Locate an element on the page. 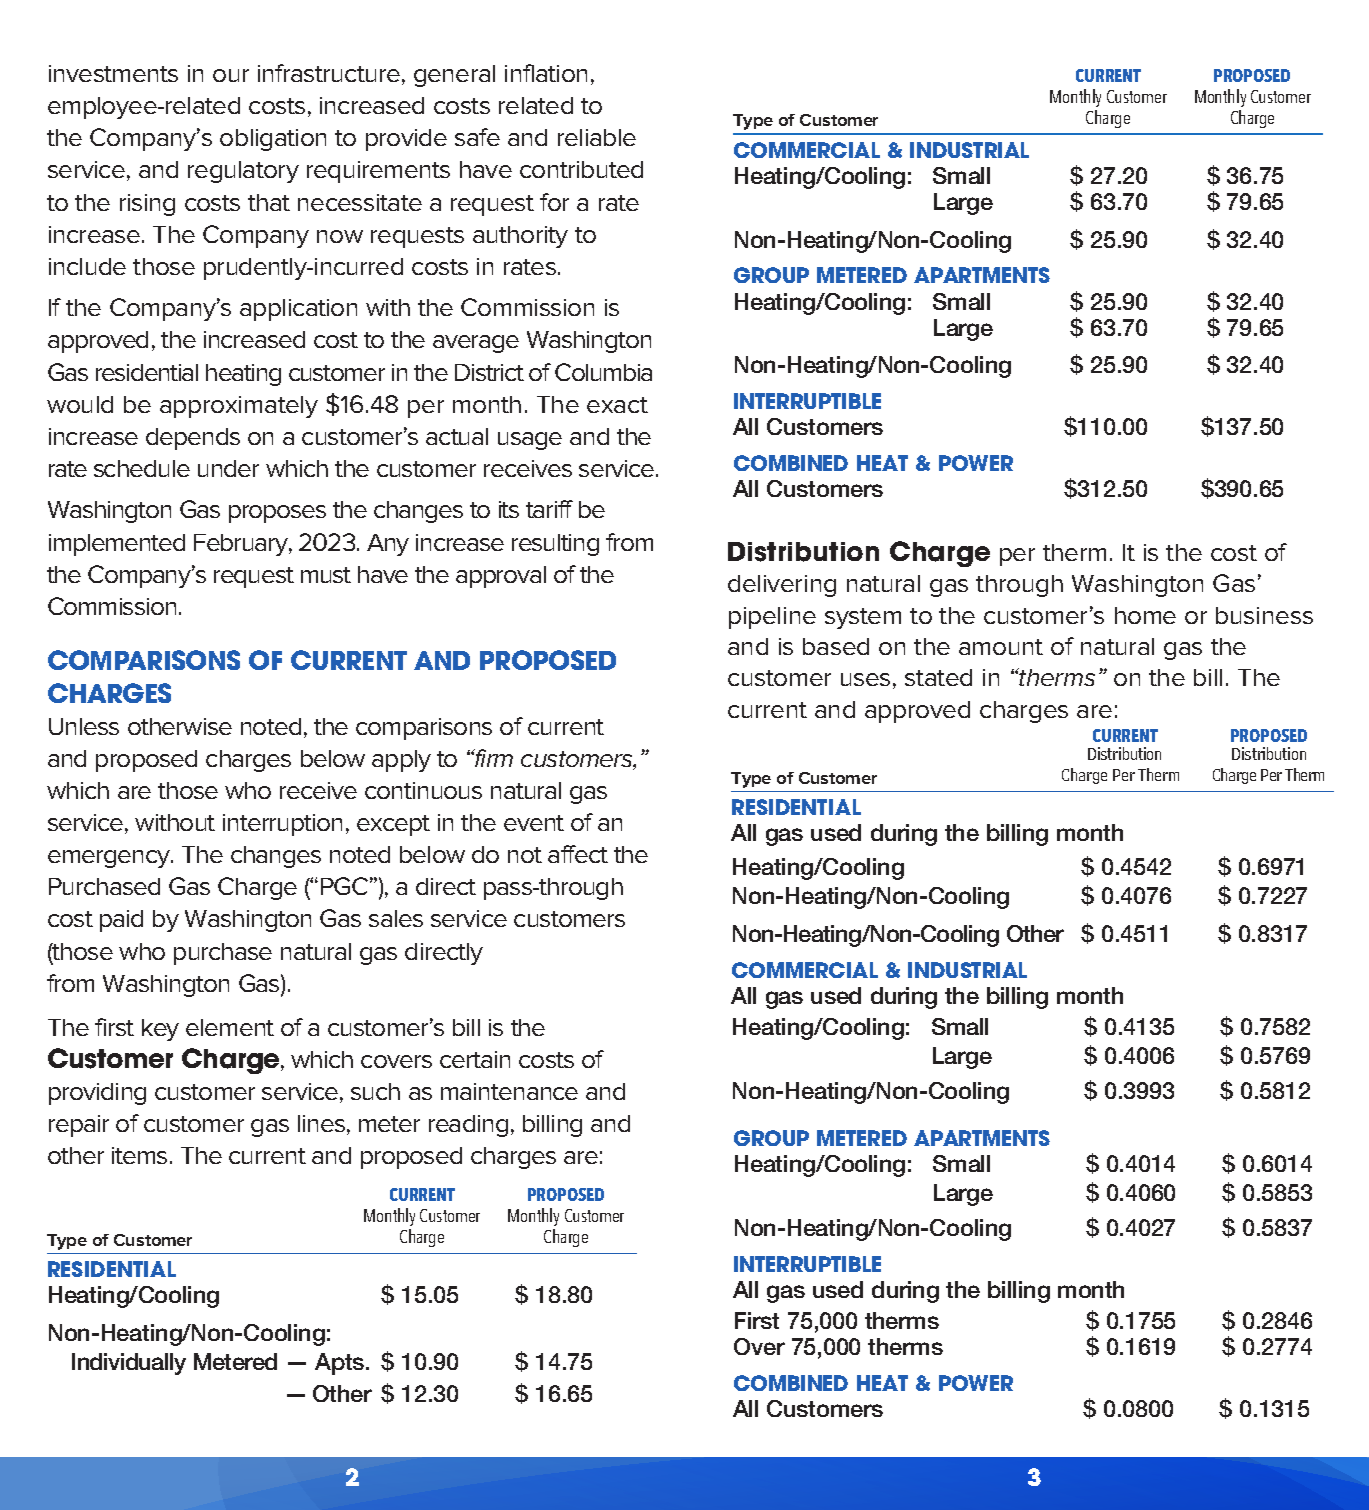 The image size is (1369, 1510). stated is located at coordinates (938, 677).
